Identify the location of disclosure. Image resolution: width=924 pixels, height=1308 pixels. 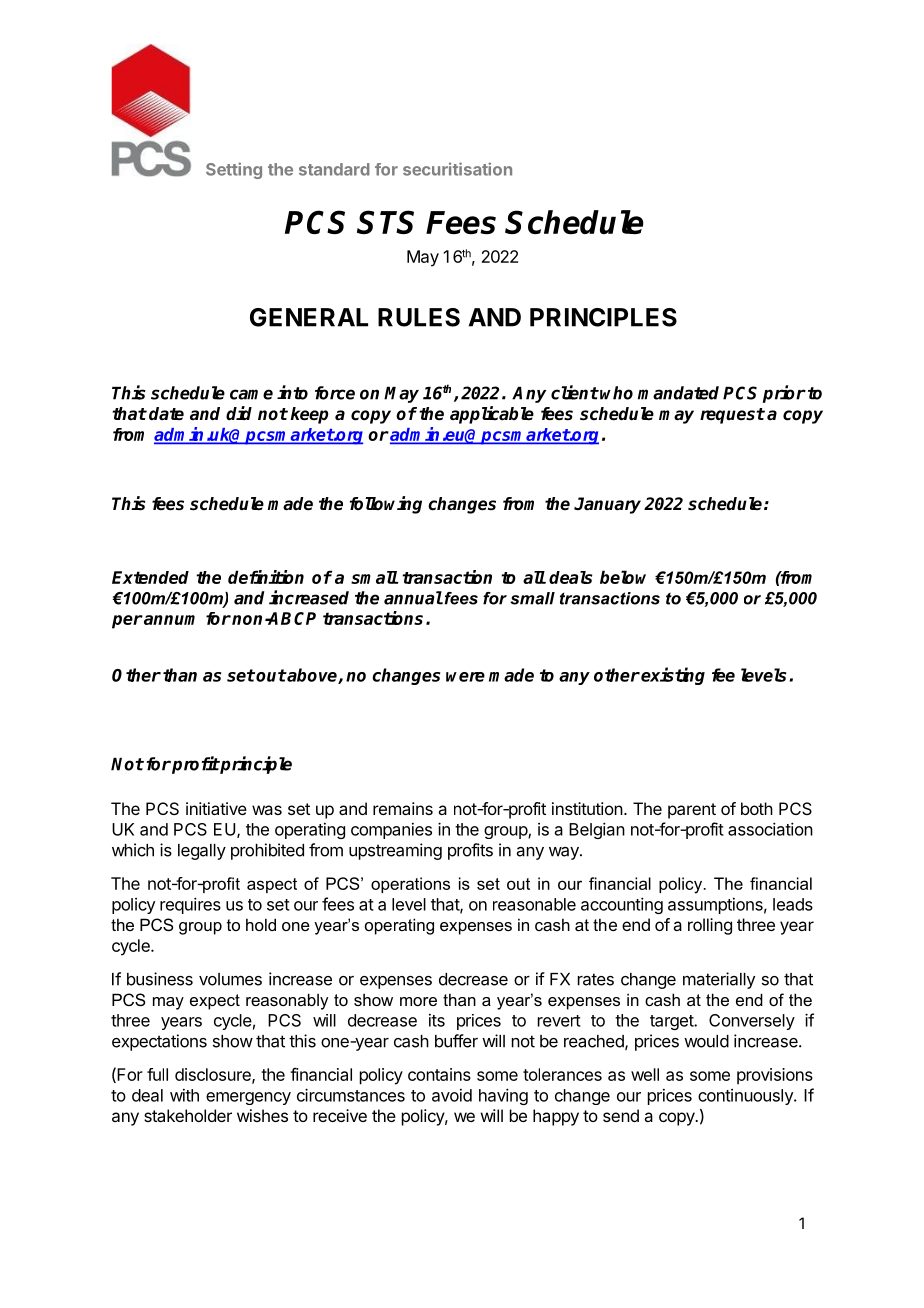
(214, 1075).
